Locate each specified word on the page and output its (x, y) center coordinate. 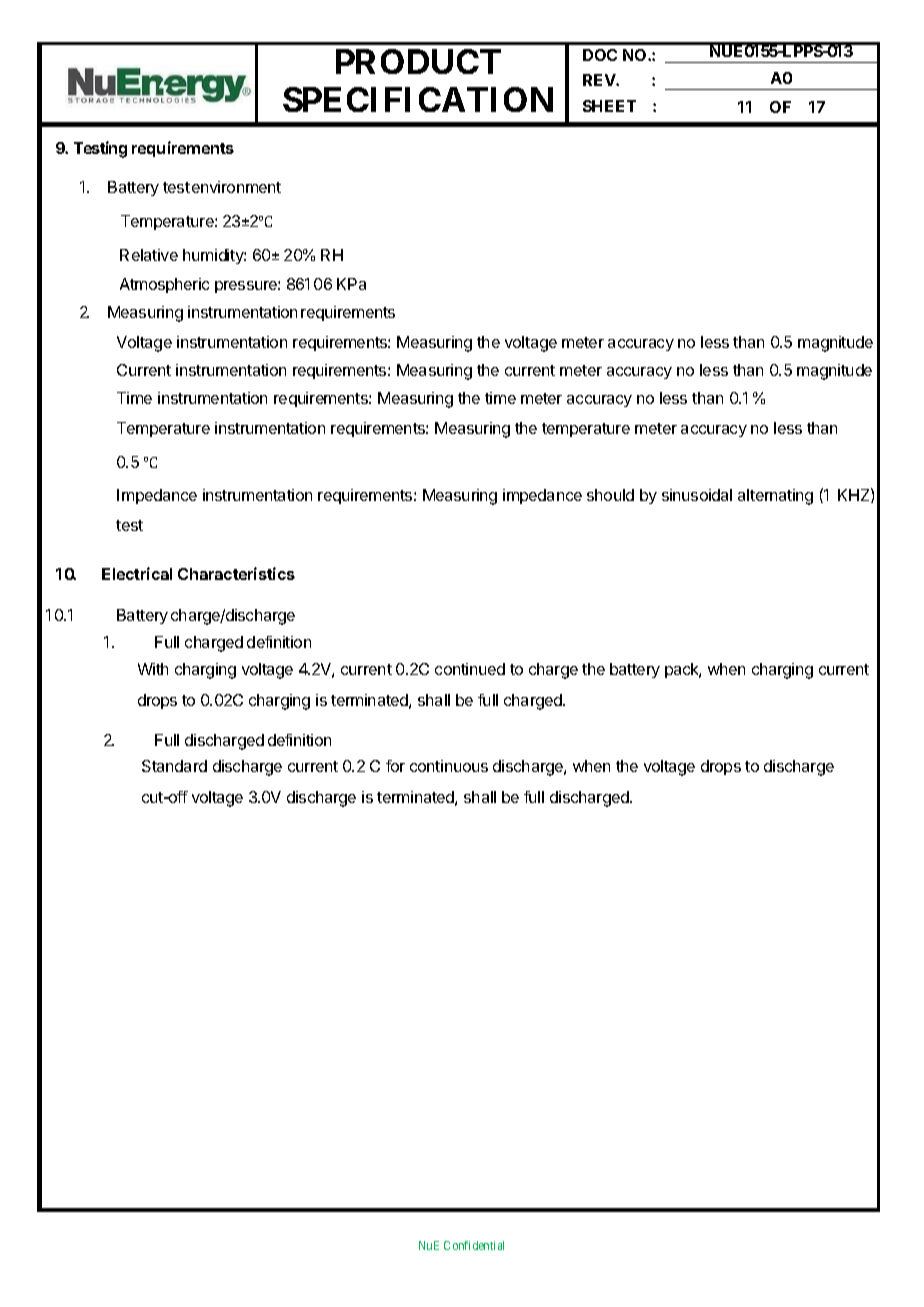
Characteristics (236, 573)
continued (470, 669)
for (395, 766)
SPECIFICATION (418, 99)
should (610, 495)
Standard (174, 766)
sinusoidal (697, 495)
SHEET (609, 106)
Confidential (474, 1245)
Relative (149, 255)
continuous (449, 766)
